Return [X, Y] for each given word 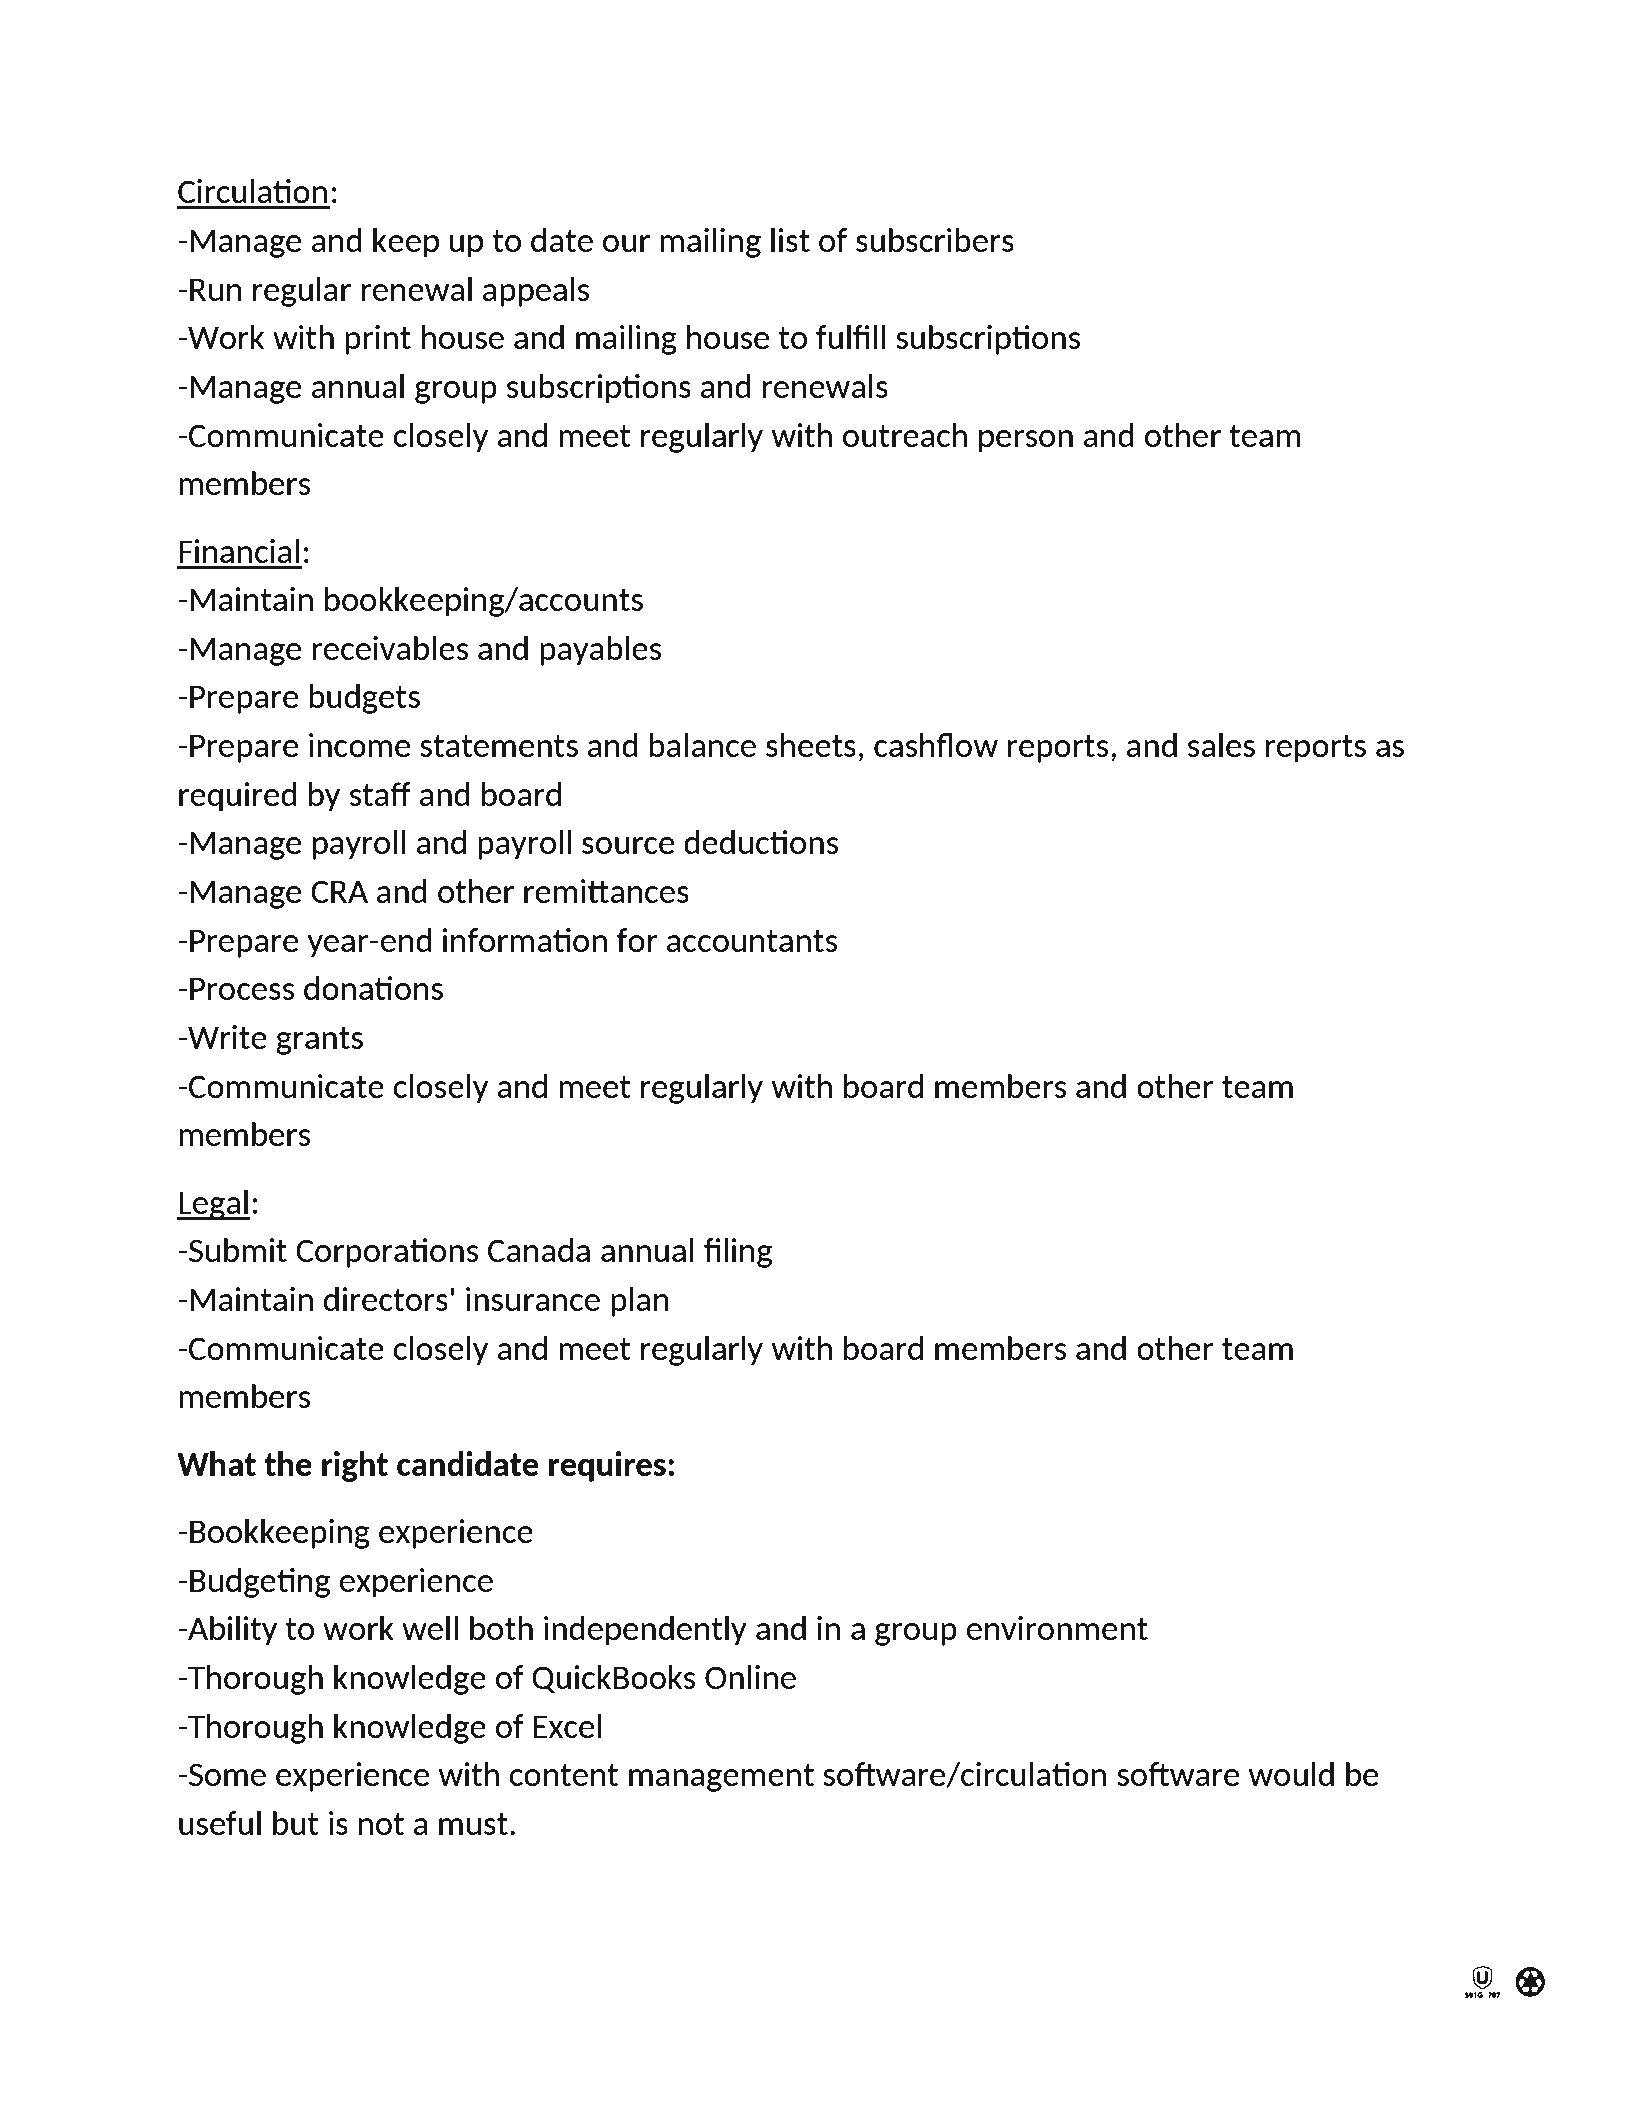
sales [1221, 745]
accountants [752, 940]
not [381, 1823]
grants [319, 1040]
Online [750, 1677]
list [790, 240]
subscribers [935, 240]
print [378, 340]
